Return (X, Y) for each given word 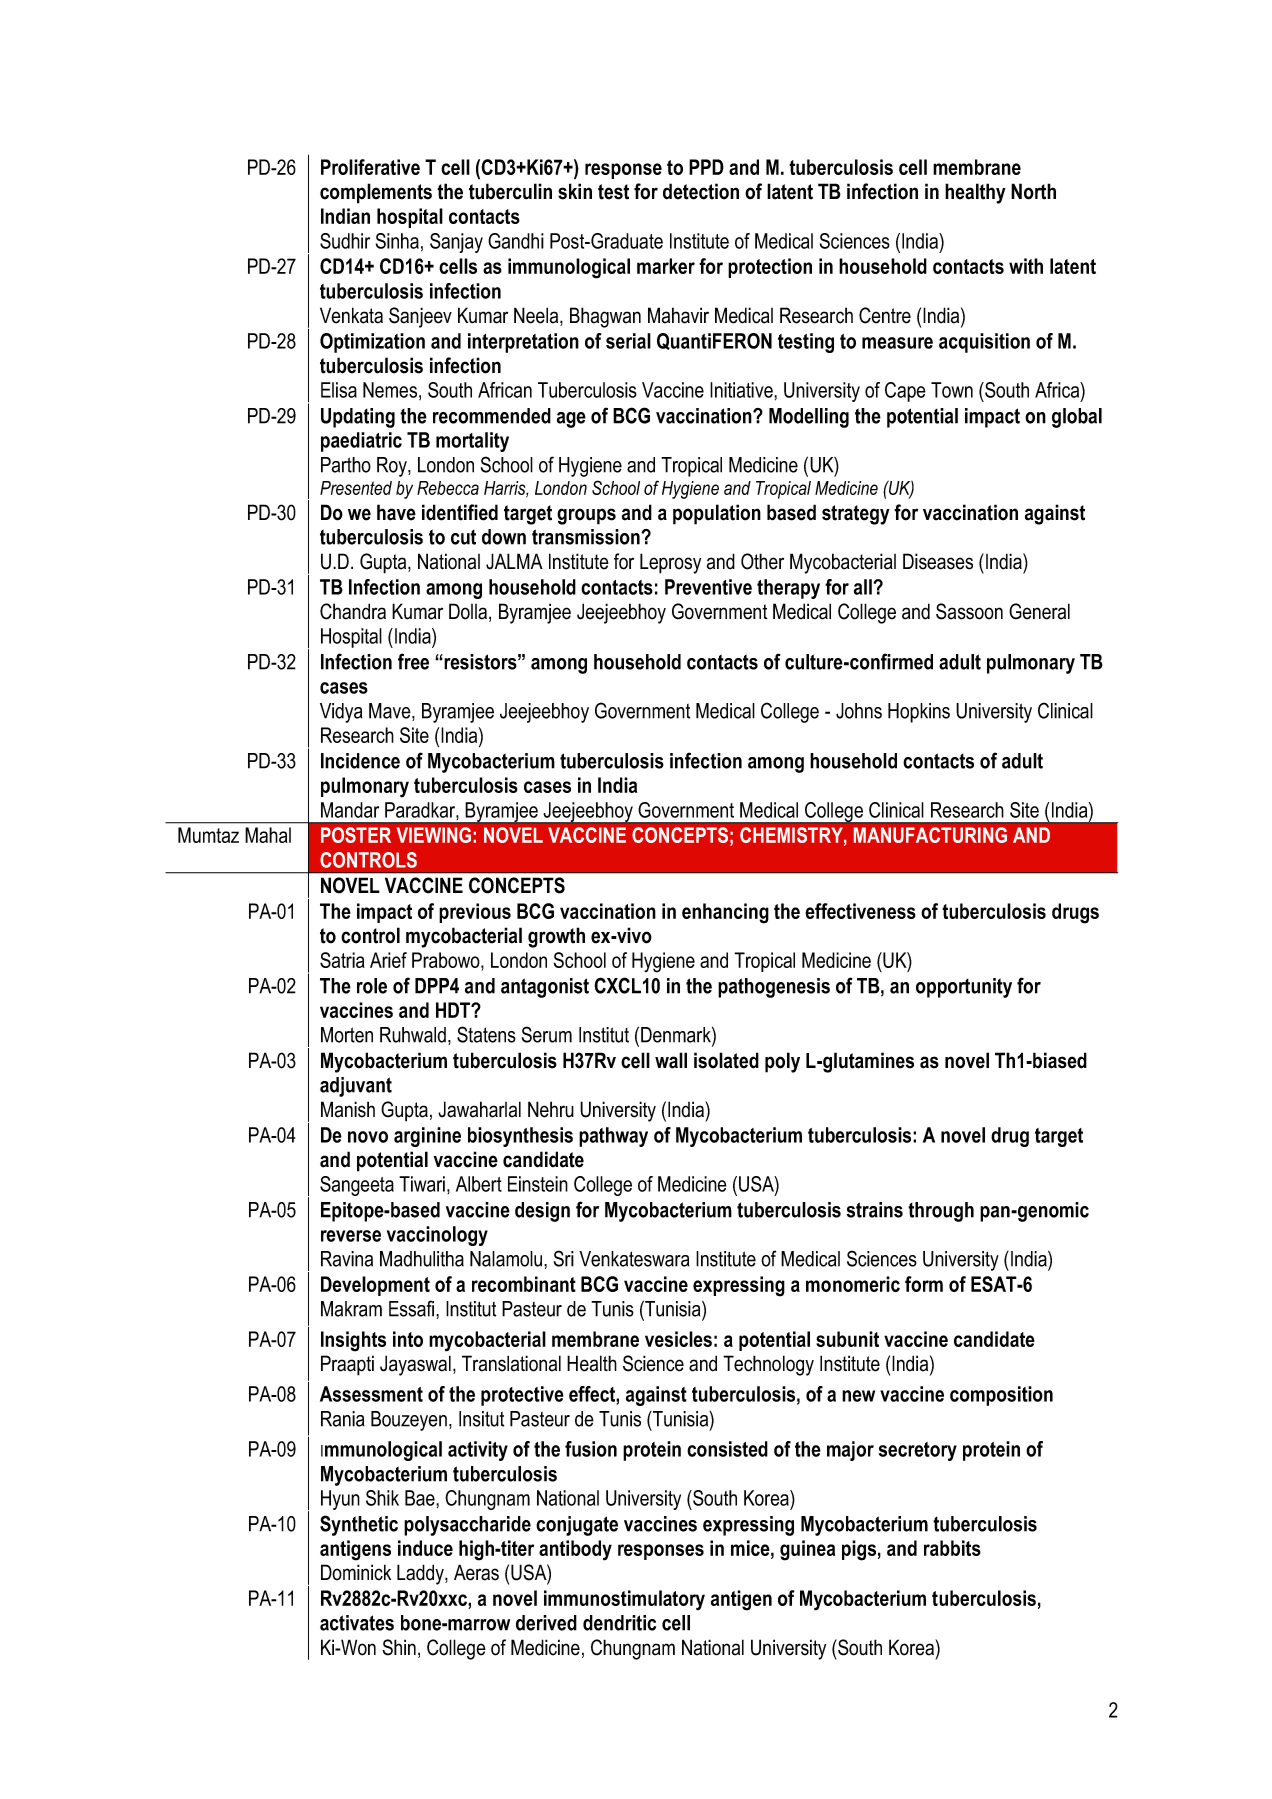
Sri (564, 1258)
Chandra (353, 611)
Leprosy (670, 563)
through (941, 1212)
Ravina (347, 1259)
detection (701, 191)
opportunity (964, 988)
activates (357, 1623)
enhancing (725, 913)
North (1033, 191)
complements (376, 193)
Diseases (938, 561)
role (372, 986)
